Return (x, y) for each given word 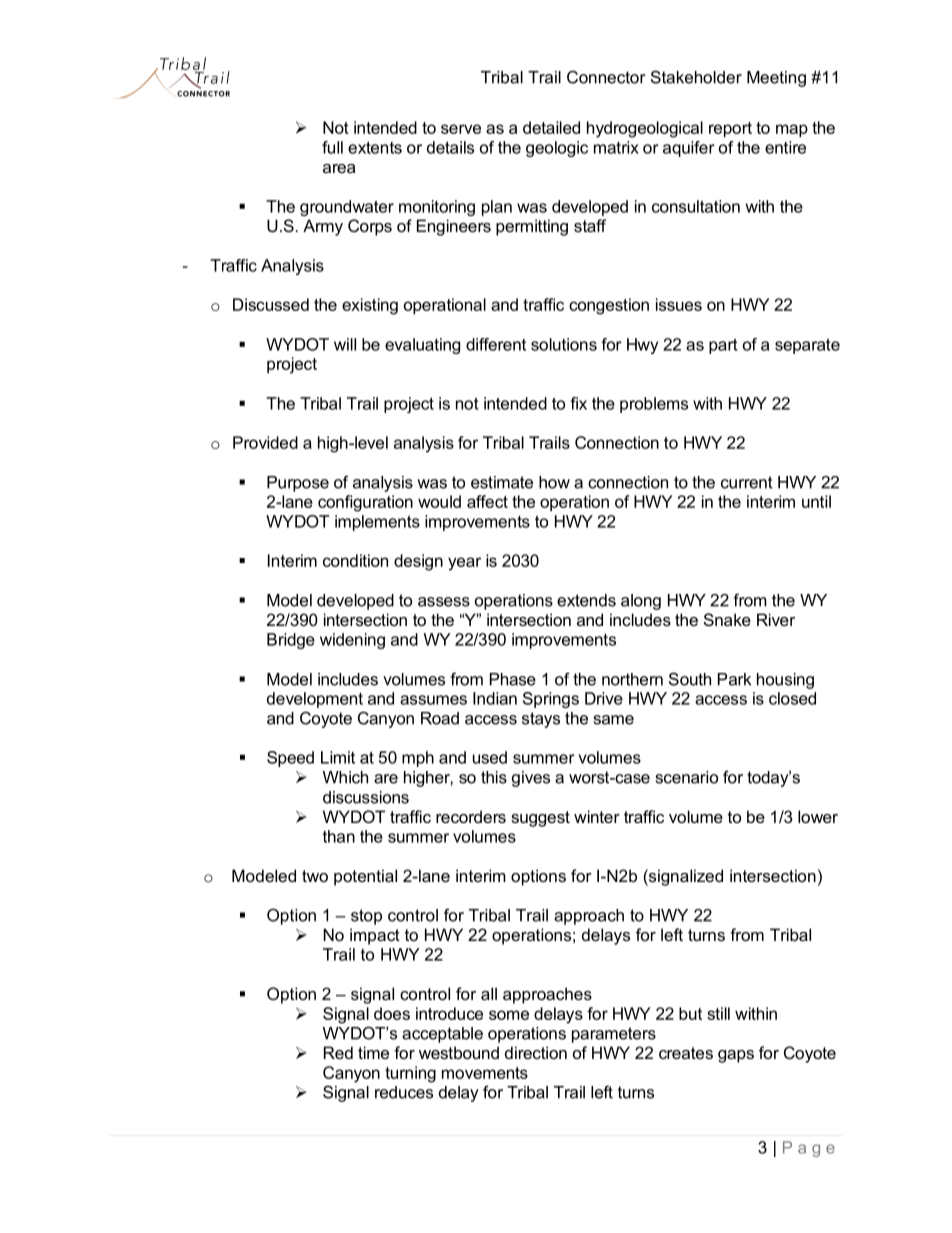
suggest (540, 819)
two (315, 876)
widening (352, 641)
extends (586, 600)
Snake (727, 619)
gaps (736, 1056)
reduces (404, 1092)
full (332, 147)
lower (818, 816)
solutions (564, 344)
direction (536, 1052)
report (730, 129)
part (723, 346)
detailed (551, 127)
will (345, 344)
